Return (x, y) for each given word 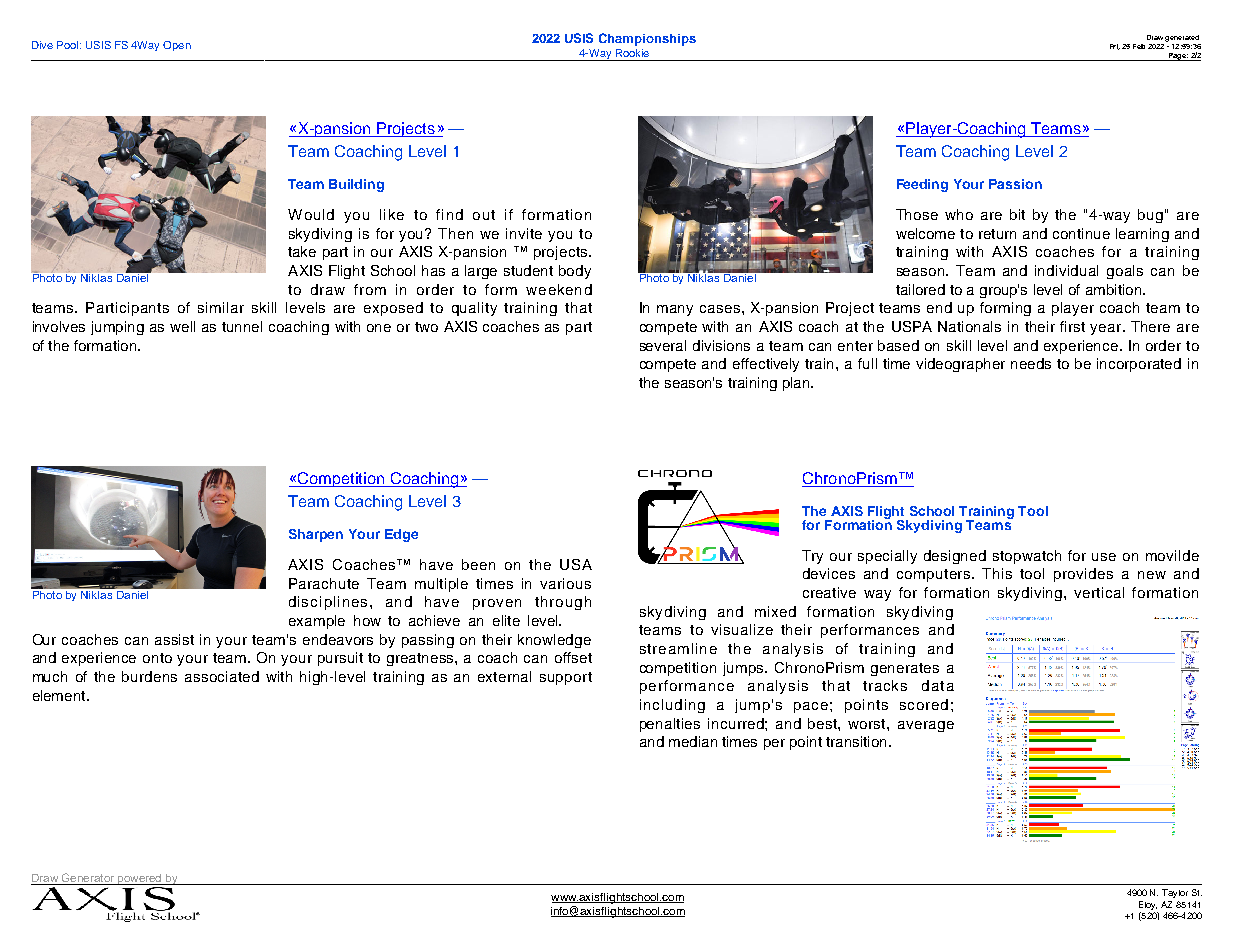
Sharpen (316, 535)
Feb (1139, 46)
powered (139, 879)
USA (576, 564)
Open (177, 46)
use (1104, 557)
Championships (647, 39)
